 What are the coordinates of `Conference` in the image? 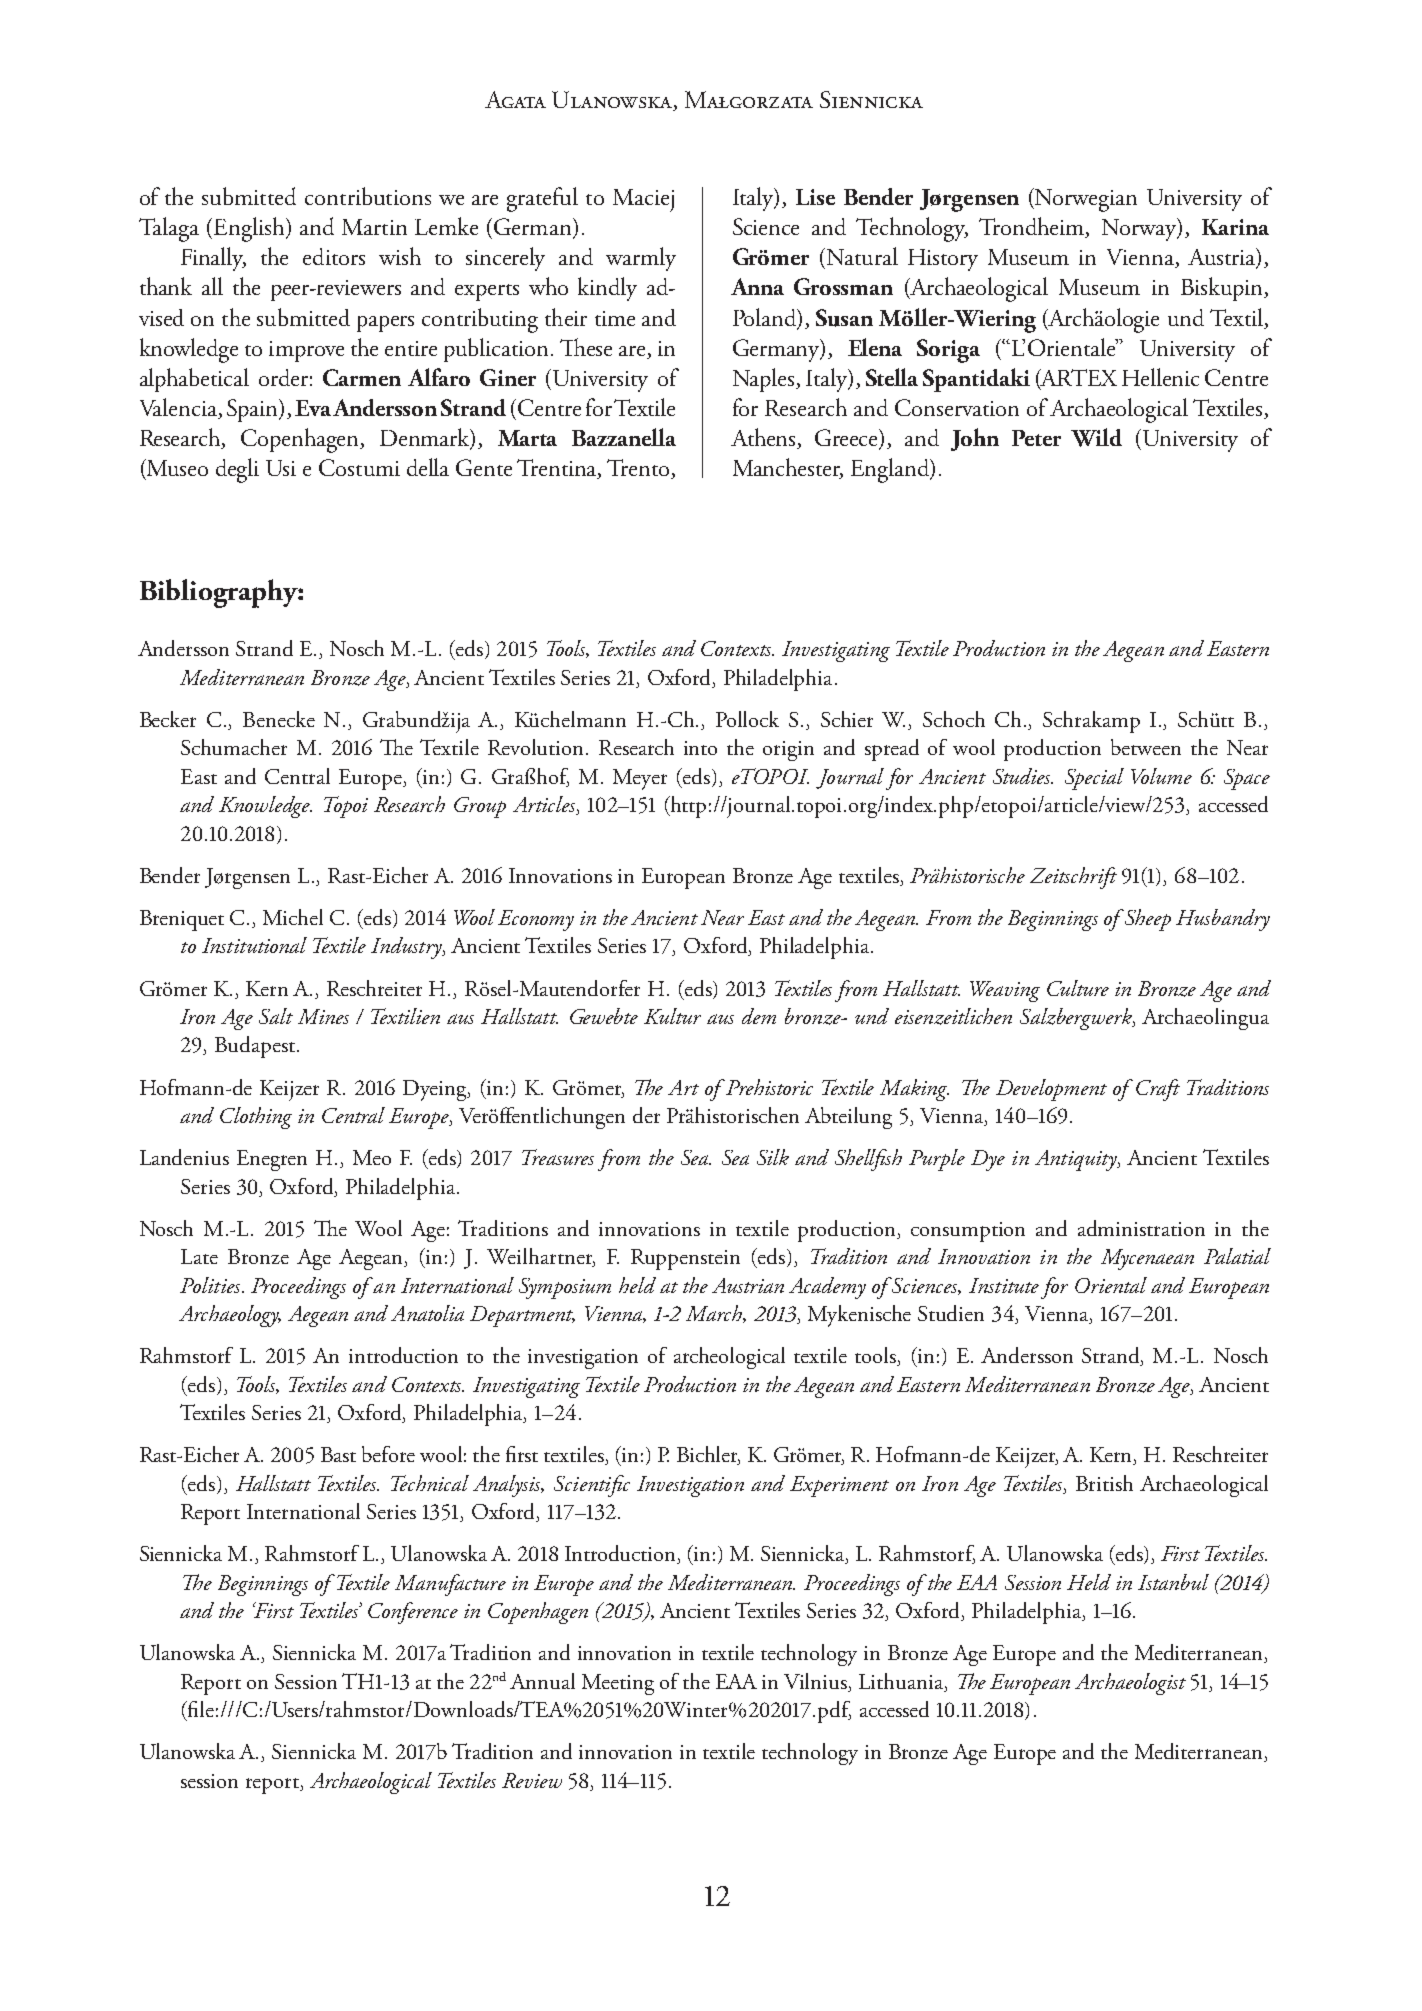 It's located at (413, 1613).
